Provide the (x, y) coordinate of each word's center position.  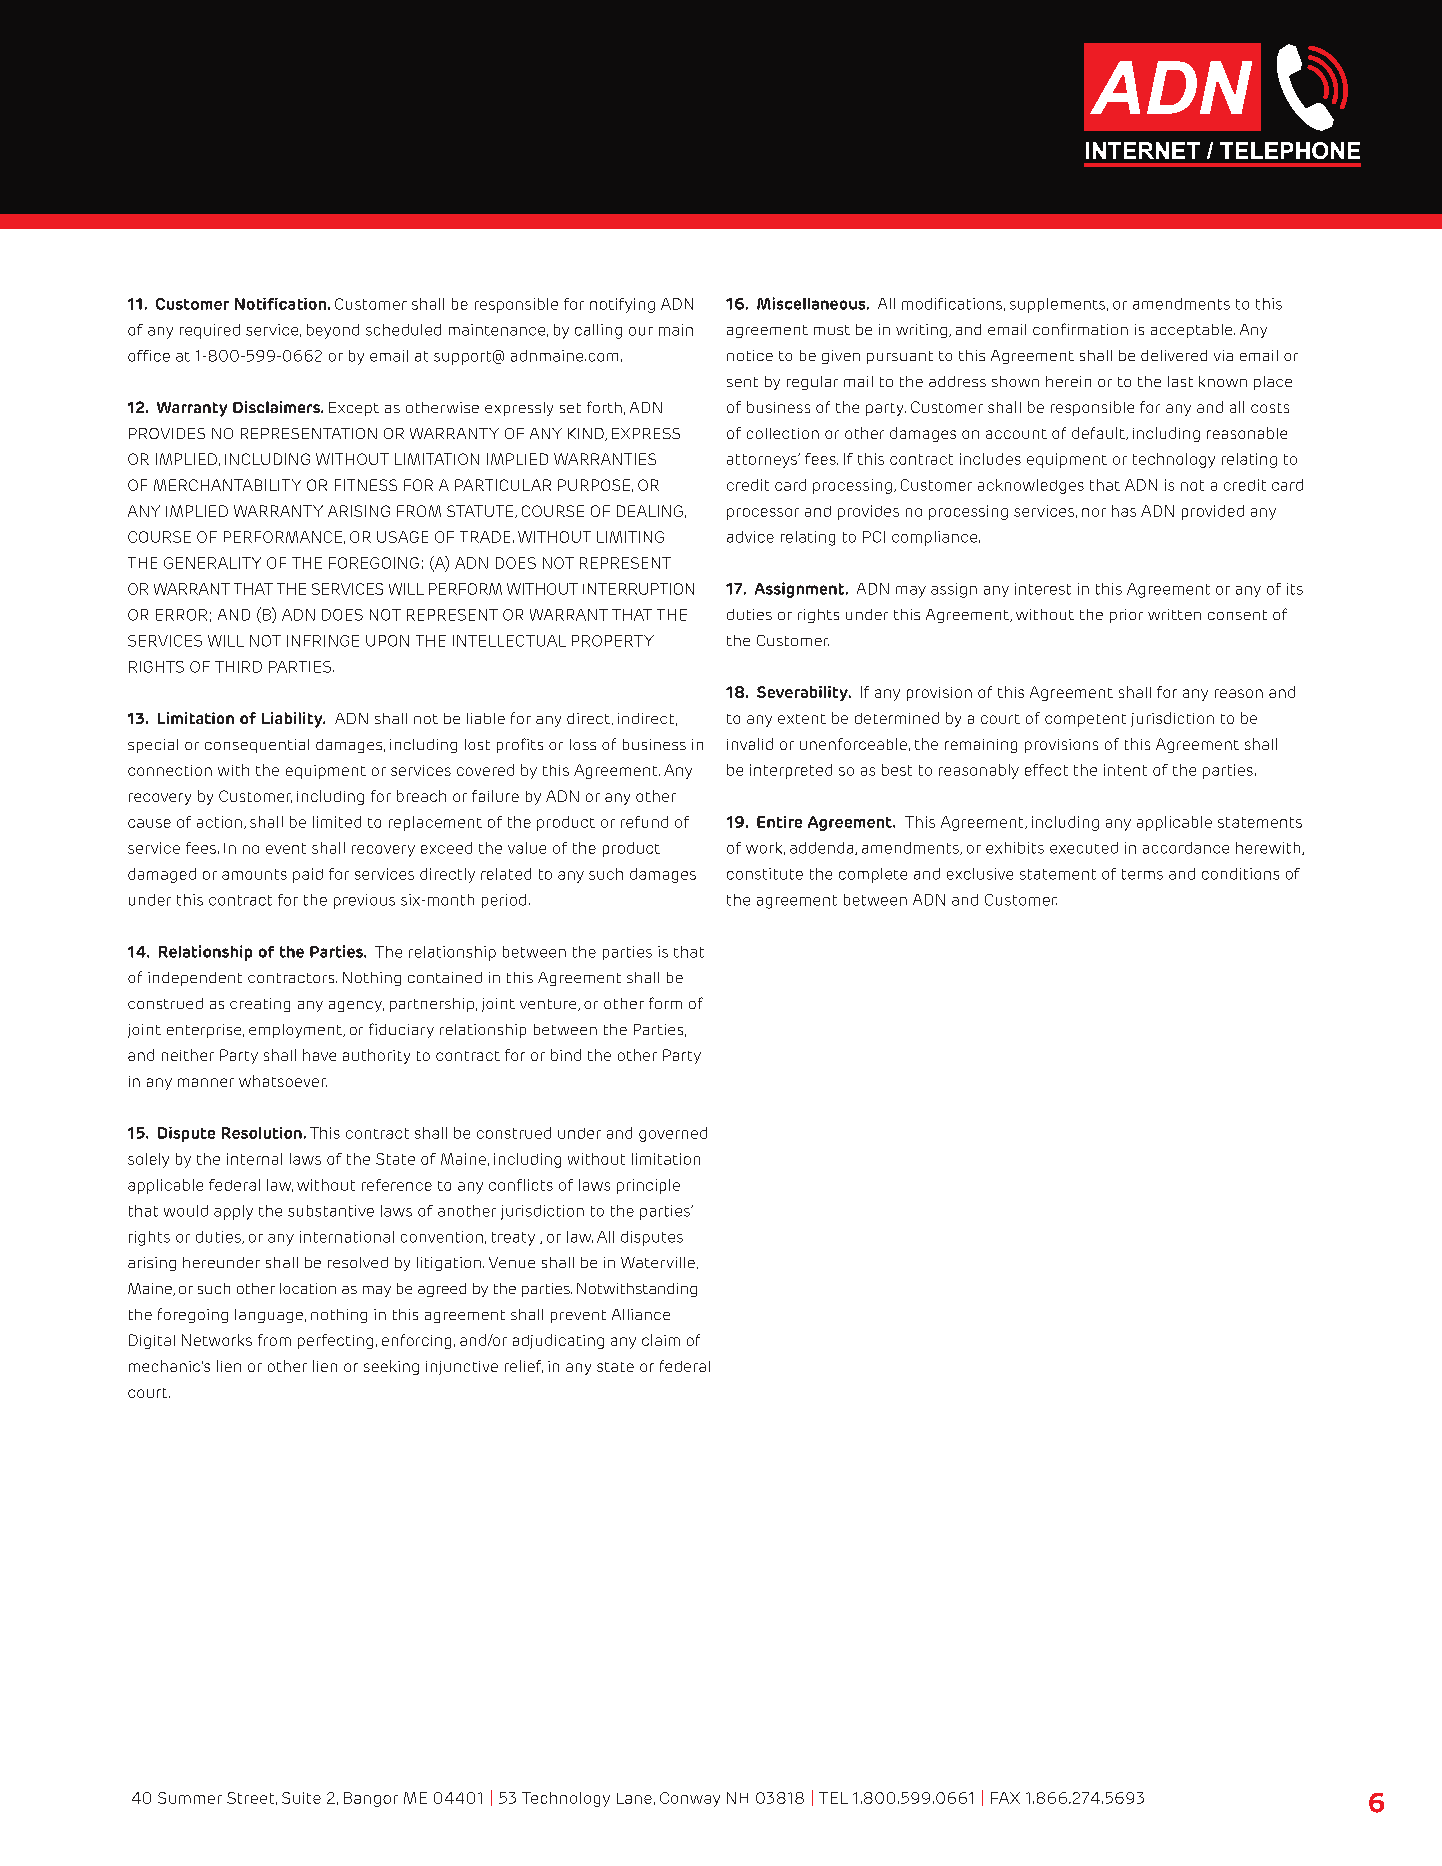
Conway (690, 1799)
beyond (333, 331)
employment (296, 1031)
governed (673, 1134)
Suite (301, 1798)
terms (1142, 874)
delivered (1174, 355)
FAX (1005, 1798)
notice (750, 355)
